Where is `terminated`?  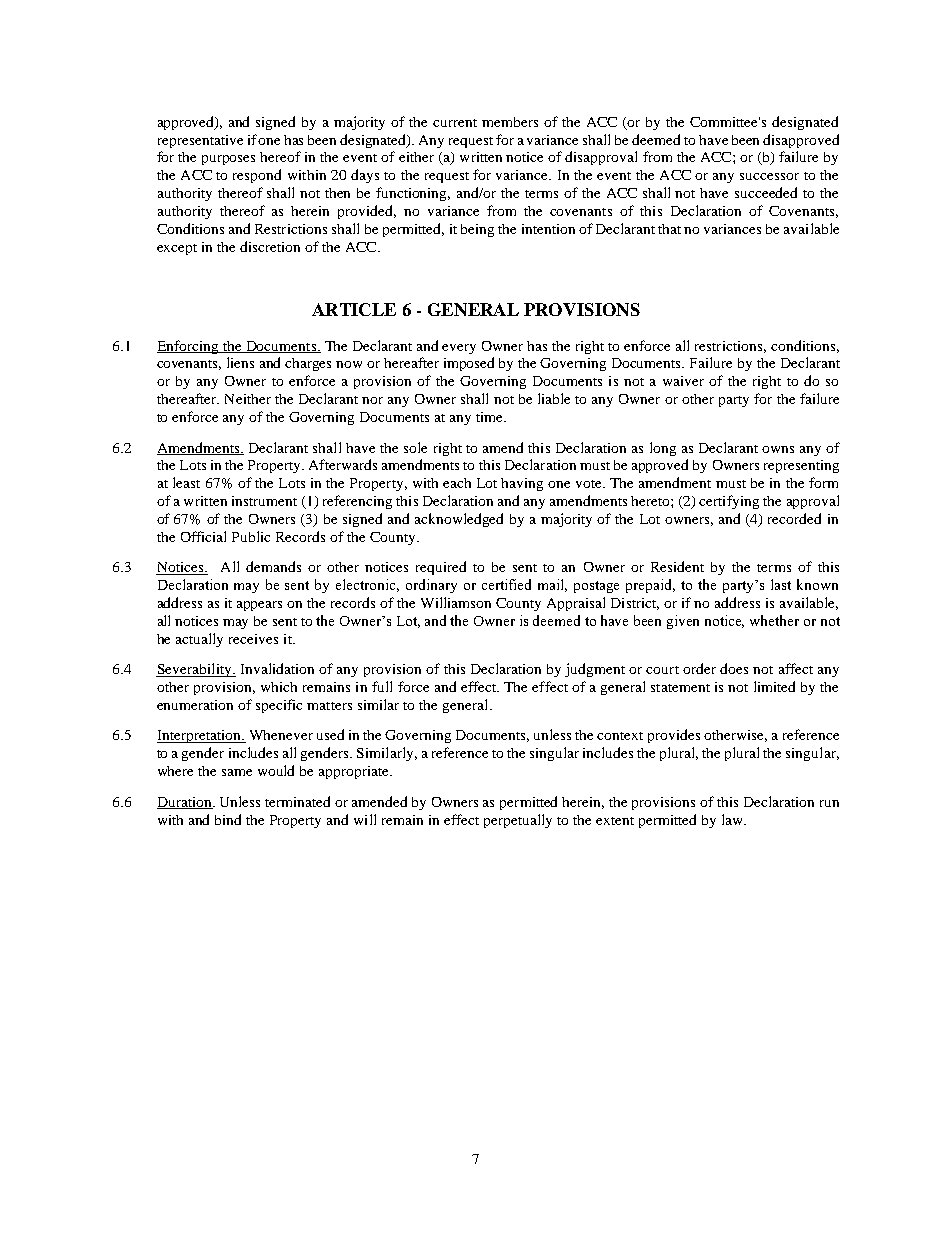 terminated is located at coordinates (297, 801).
